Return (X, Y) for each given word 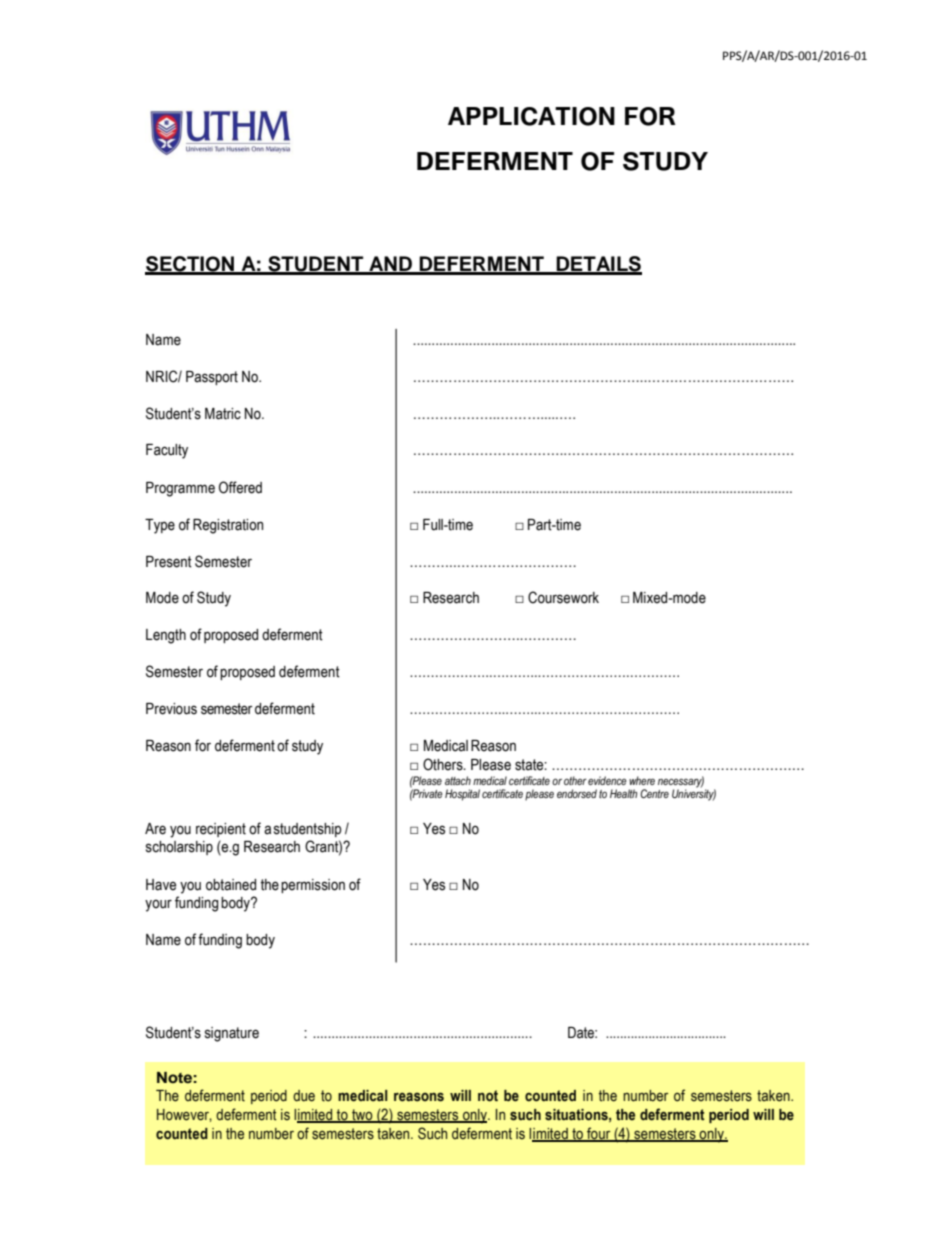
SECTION (190, 265)
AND (390, 265)
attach (458, 780)
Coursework (563, 597)
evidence (607, 780)
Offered (240, 487)
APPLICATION (531, 116)
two (362, 1115)
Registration (228, 526)
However (184, 1115)
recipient (221, 830)
